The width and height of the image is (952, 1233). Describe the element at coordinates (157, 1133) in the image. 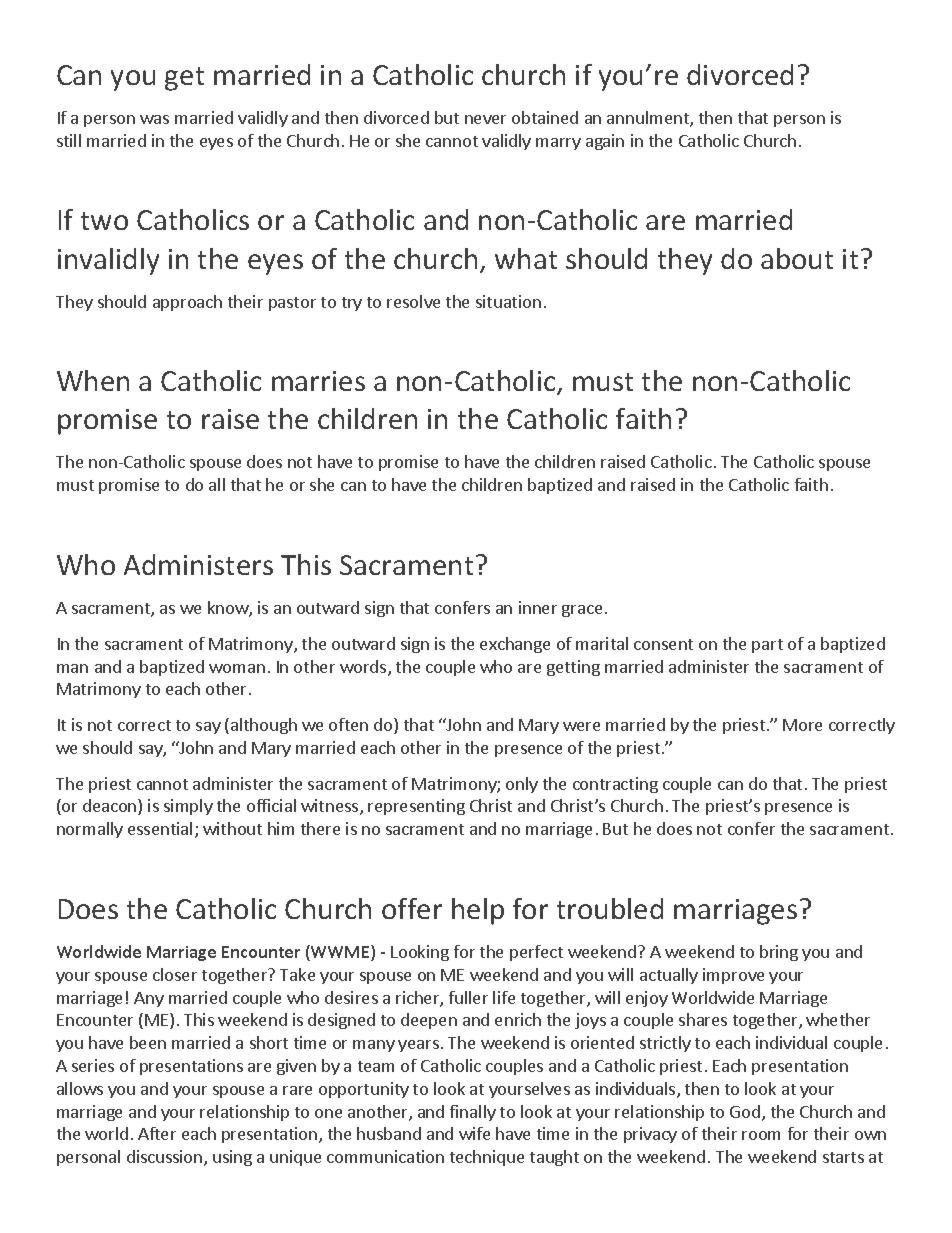

I see `After` at that location.
